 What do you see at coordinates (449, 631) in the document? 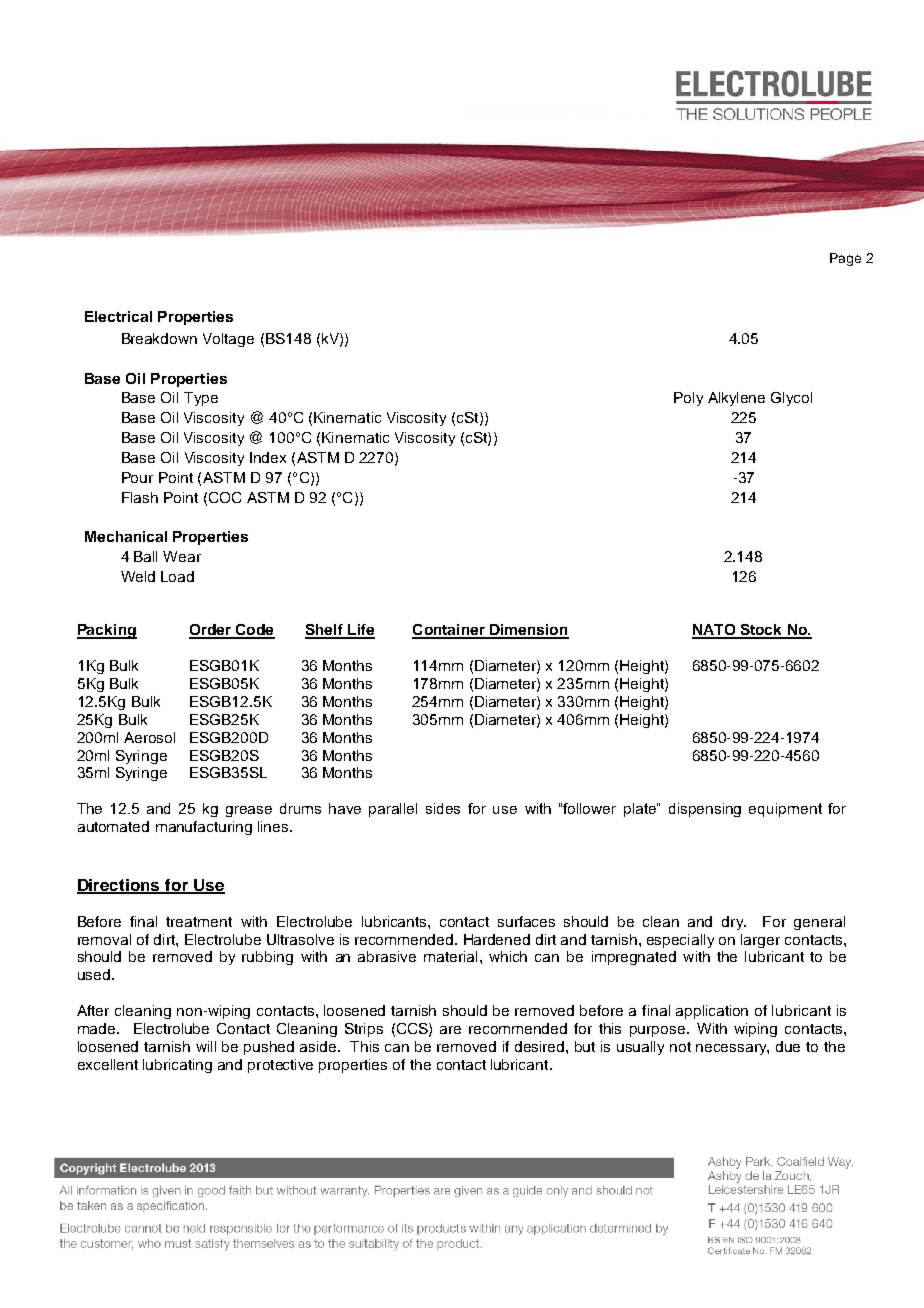
I see `Container` at bounding box center [449, 631].
